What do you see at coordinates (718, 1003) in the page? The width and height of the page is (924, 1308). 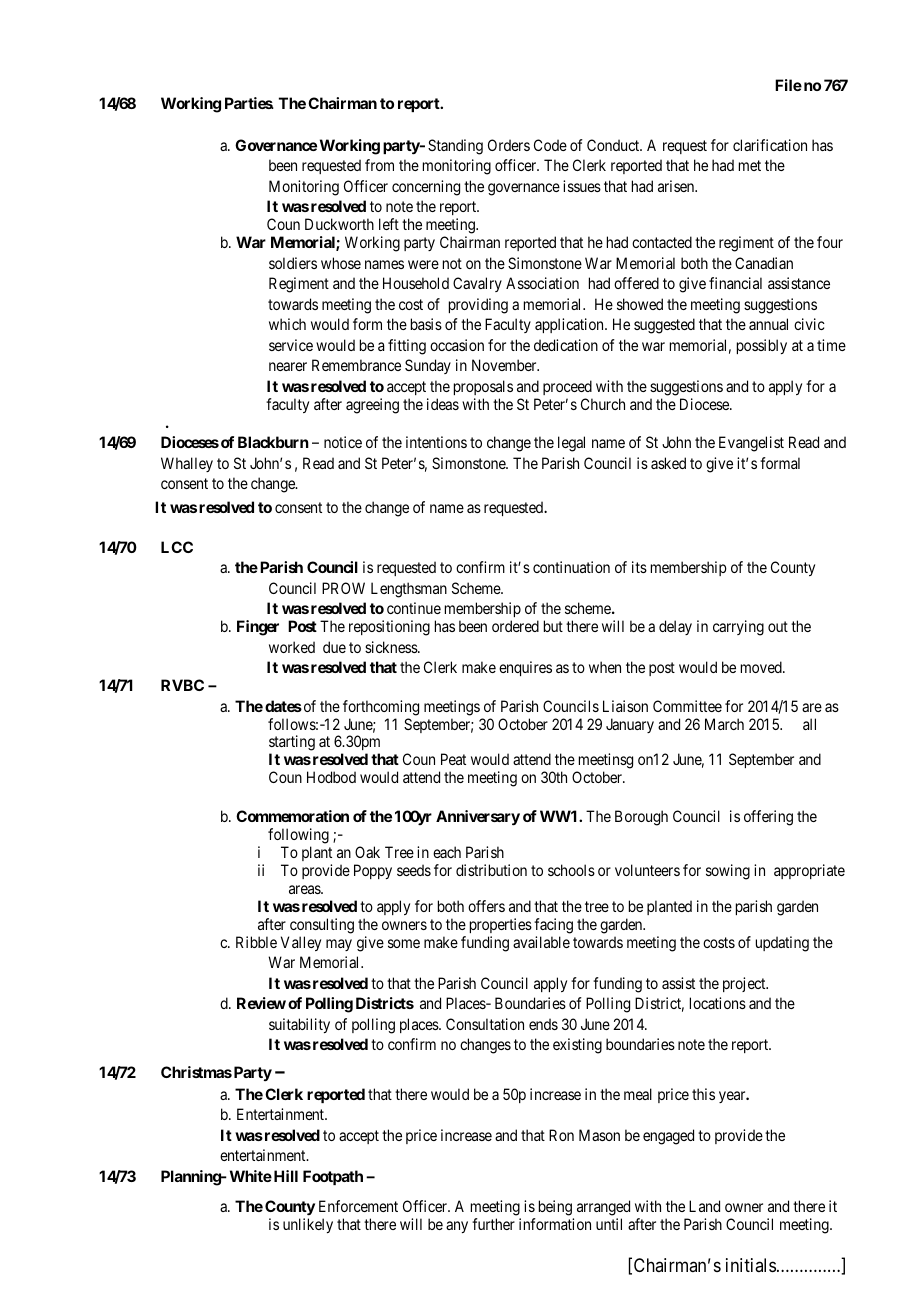 I see `locations` at bounding box center [718, 1003].
